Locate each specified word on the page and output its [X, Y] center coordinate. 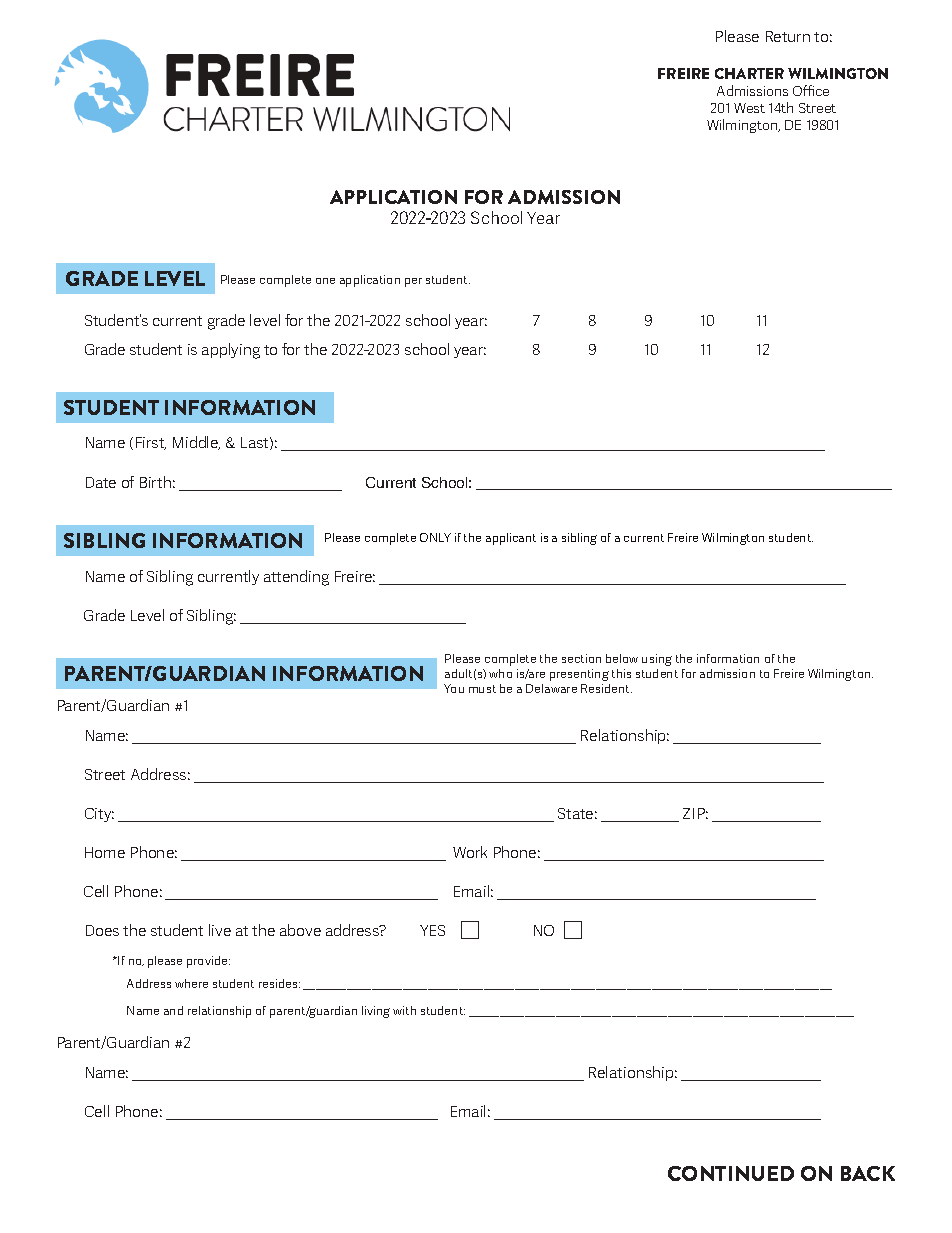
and [173, 1010]
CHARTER [749, 73]
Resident [606, 688]
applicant [511, 539]
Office [811, 90]
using [657, 660]
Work [470, 852]
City [99, 815]
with [404, 1010]
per [413, 282]
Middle [196, 443]
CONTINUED [731, 1173]
